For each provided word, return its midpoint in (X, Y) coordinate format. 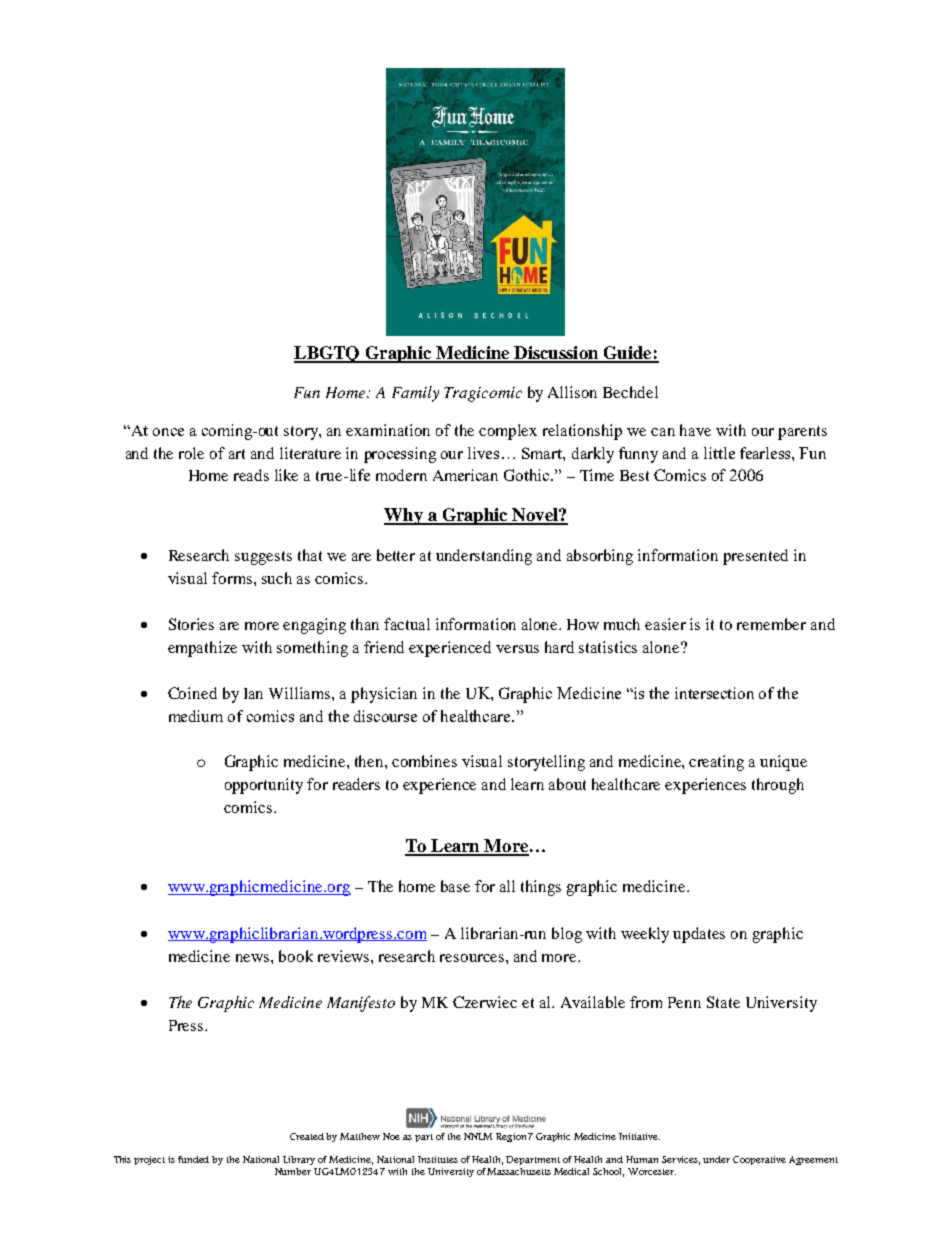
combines (424, 761)
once (168, 432)
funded (193, 1159)
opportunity (264, 786)
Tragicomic (483, 394)
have (695, 430)
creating (716, 763)
